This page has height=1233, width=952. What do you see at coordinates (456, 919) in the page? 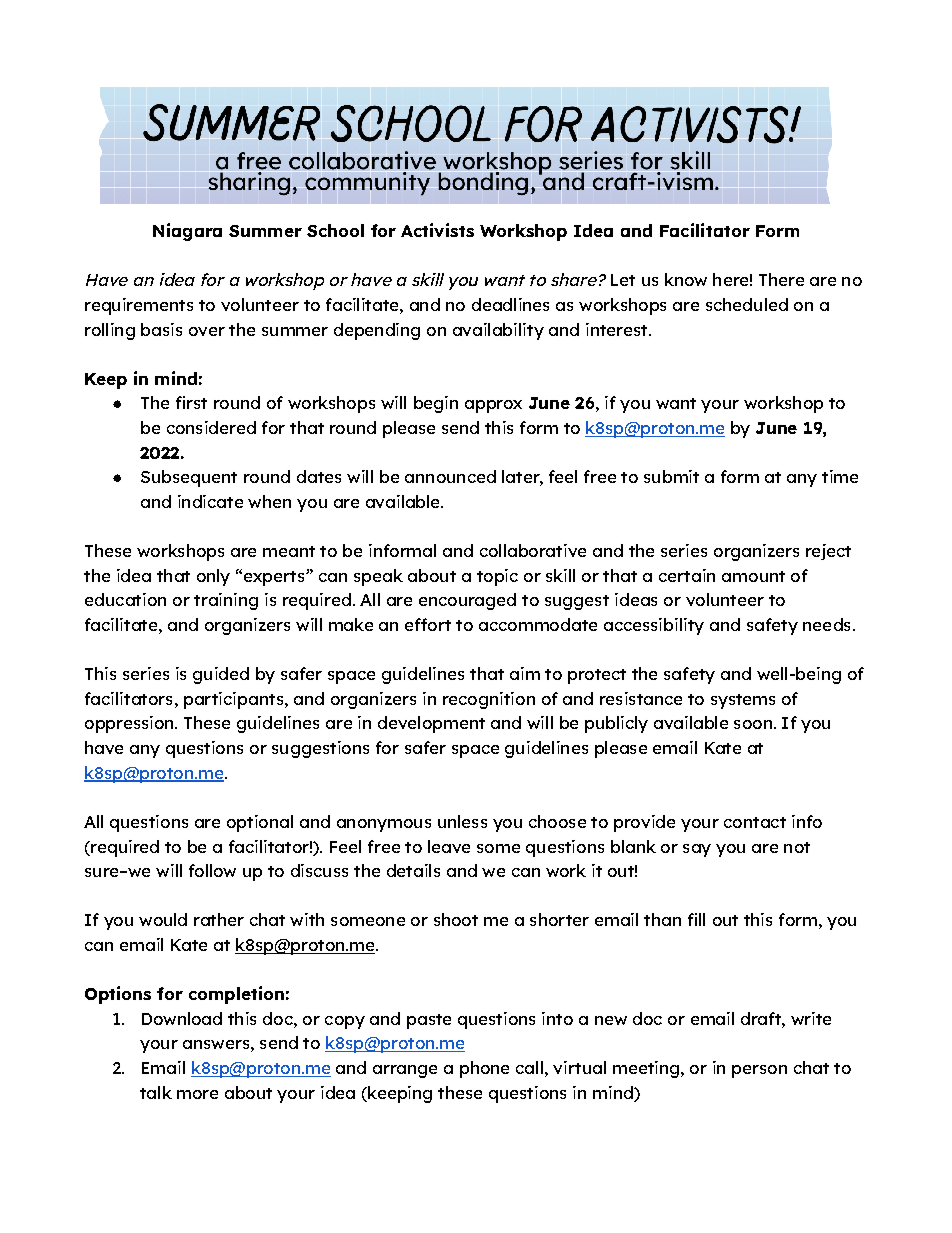
I see `shoot` at bounding box center [456, 919].
